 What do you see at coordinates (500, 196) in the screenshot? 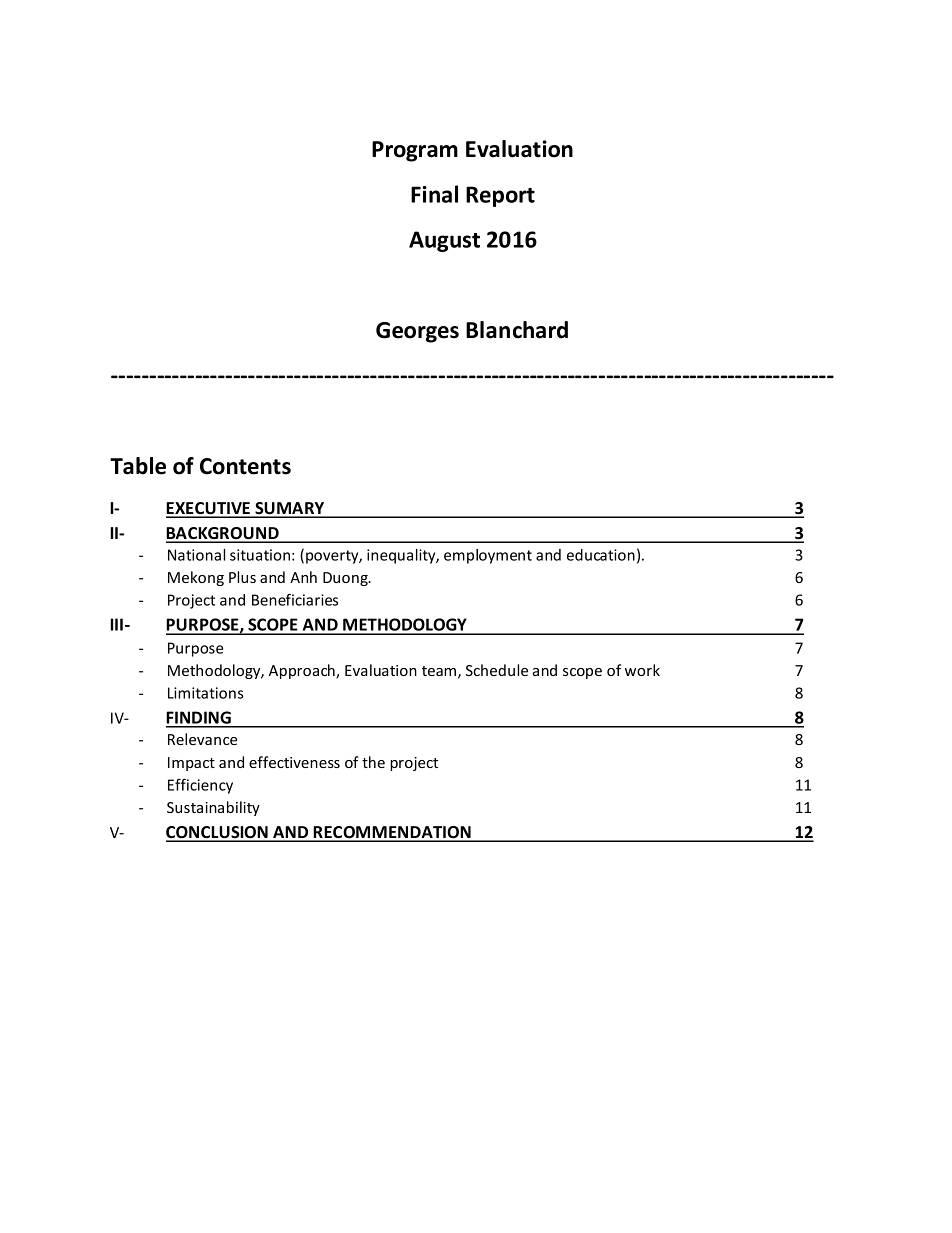
I see `Report` at bounding box center [500, 196].
